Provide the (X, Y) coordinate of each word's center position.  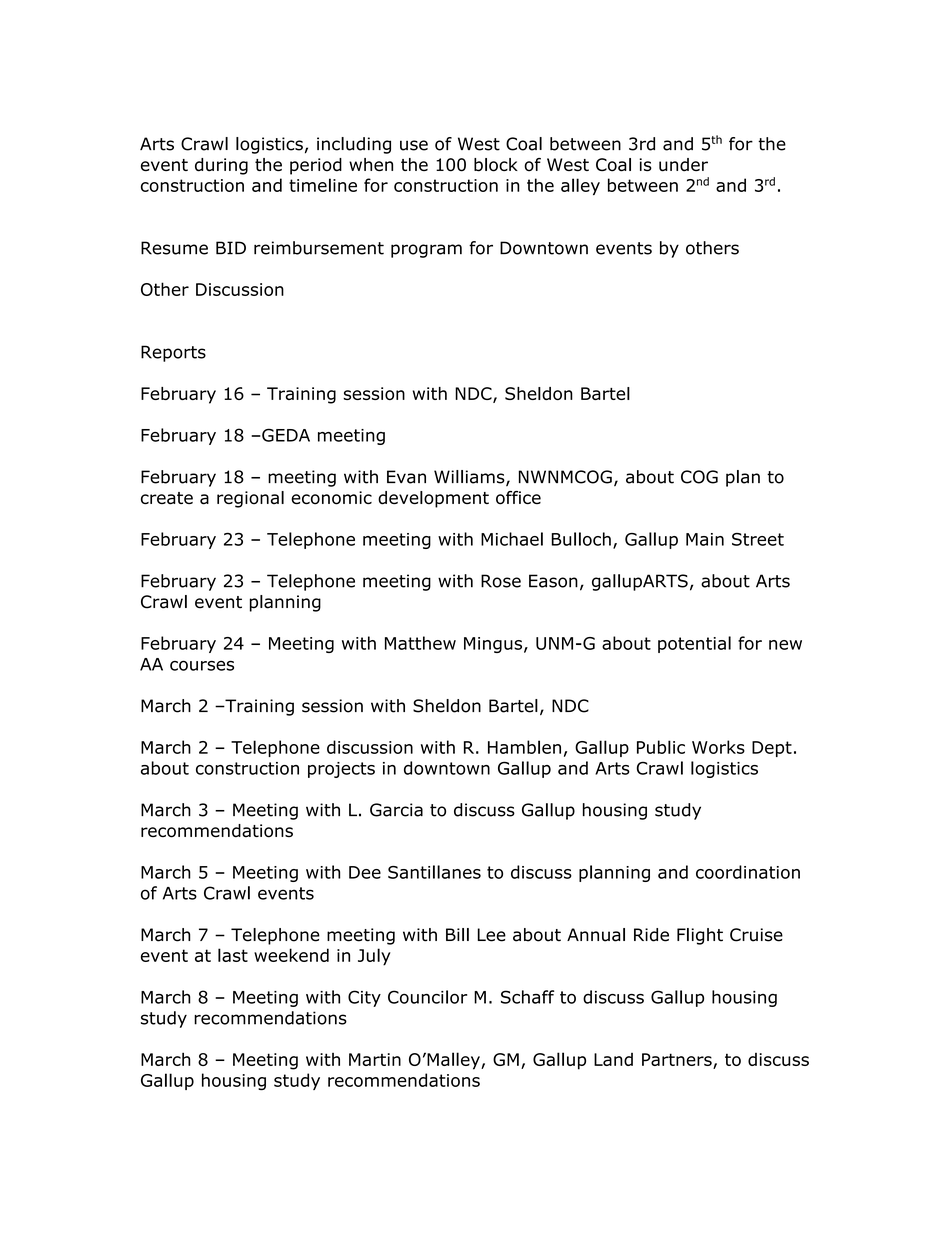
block (496, 165)
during (221, 166)
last (233, 955)
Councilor (427, 997)
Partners (678, 1061)
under (683, 165)
